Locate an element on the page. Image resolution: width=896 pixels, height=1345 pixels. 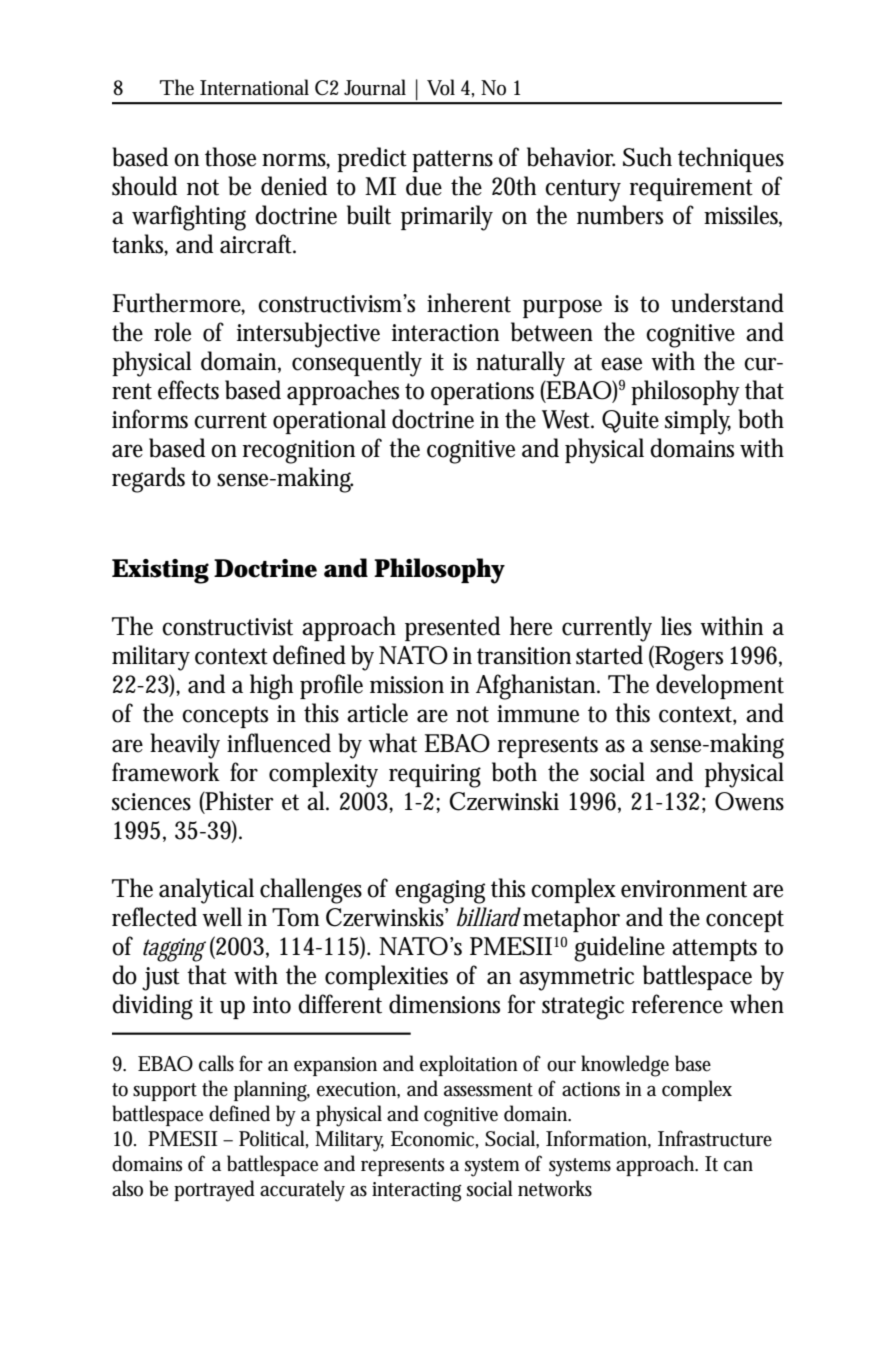
environment is located at coordinates (684, 889).
